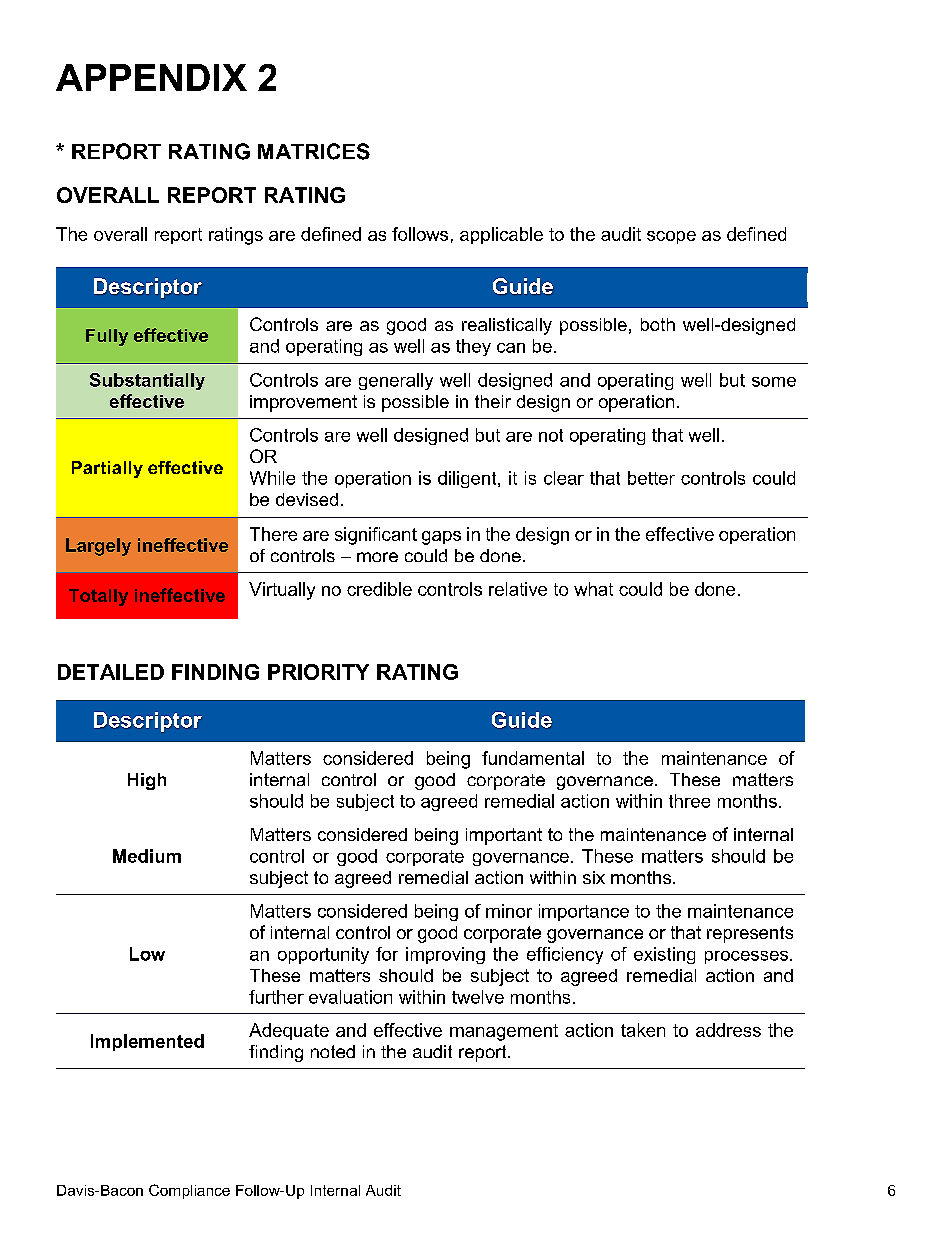 The height and width of the screenshot is (1233, 952). I want to click on APPENDIX, so click(151, 77).
